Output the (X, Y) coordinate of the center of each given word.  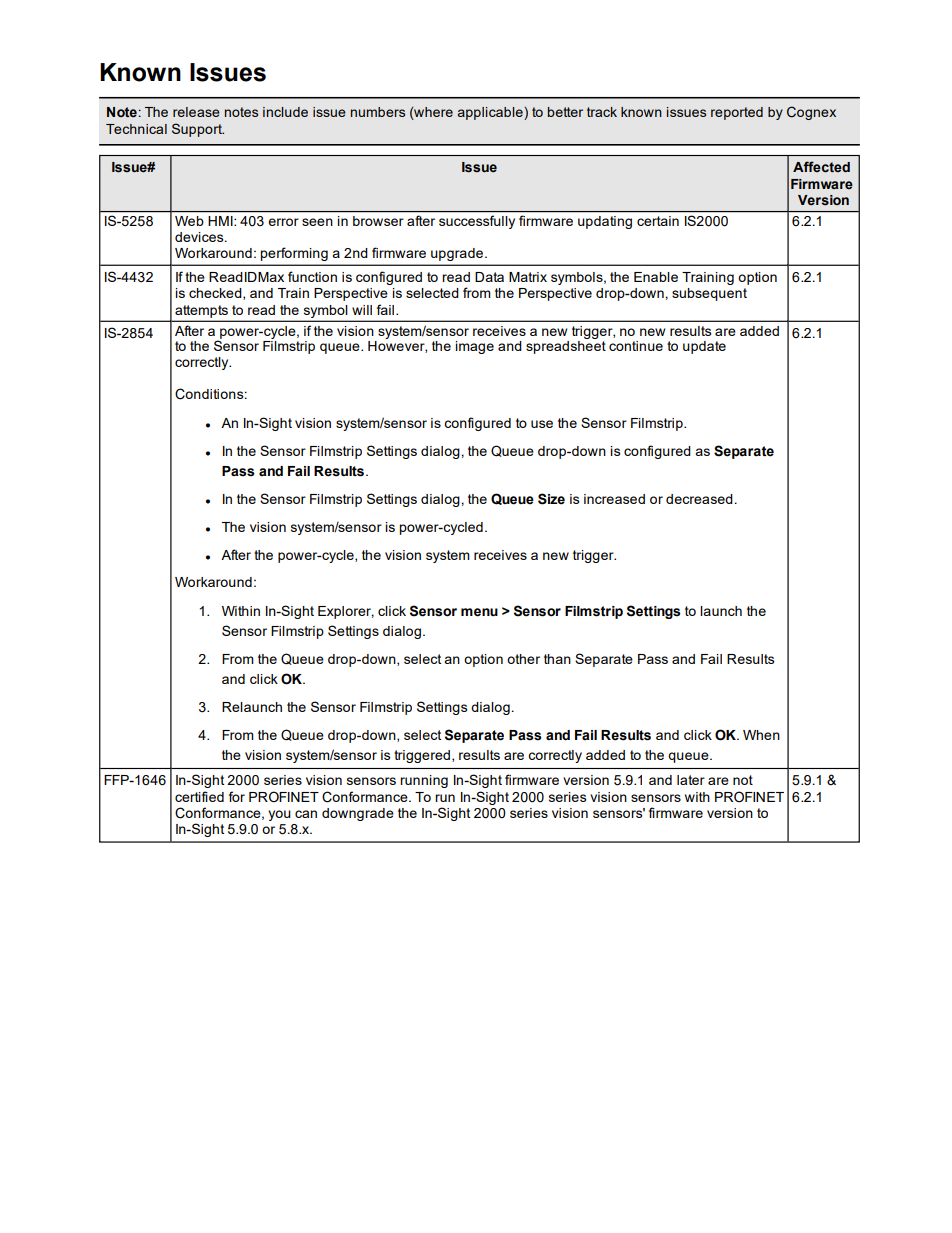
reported (737, 113)
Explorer (346, 612)
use (542, 424)
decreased (699, 499)
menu (479, 612)
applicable (491, 113)
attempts (201, 311)
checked (216, 294)
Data (489, 277)
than (557, 659)
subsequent (709, 294)
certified (199, 796)
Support (198, 130)
